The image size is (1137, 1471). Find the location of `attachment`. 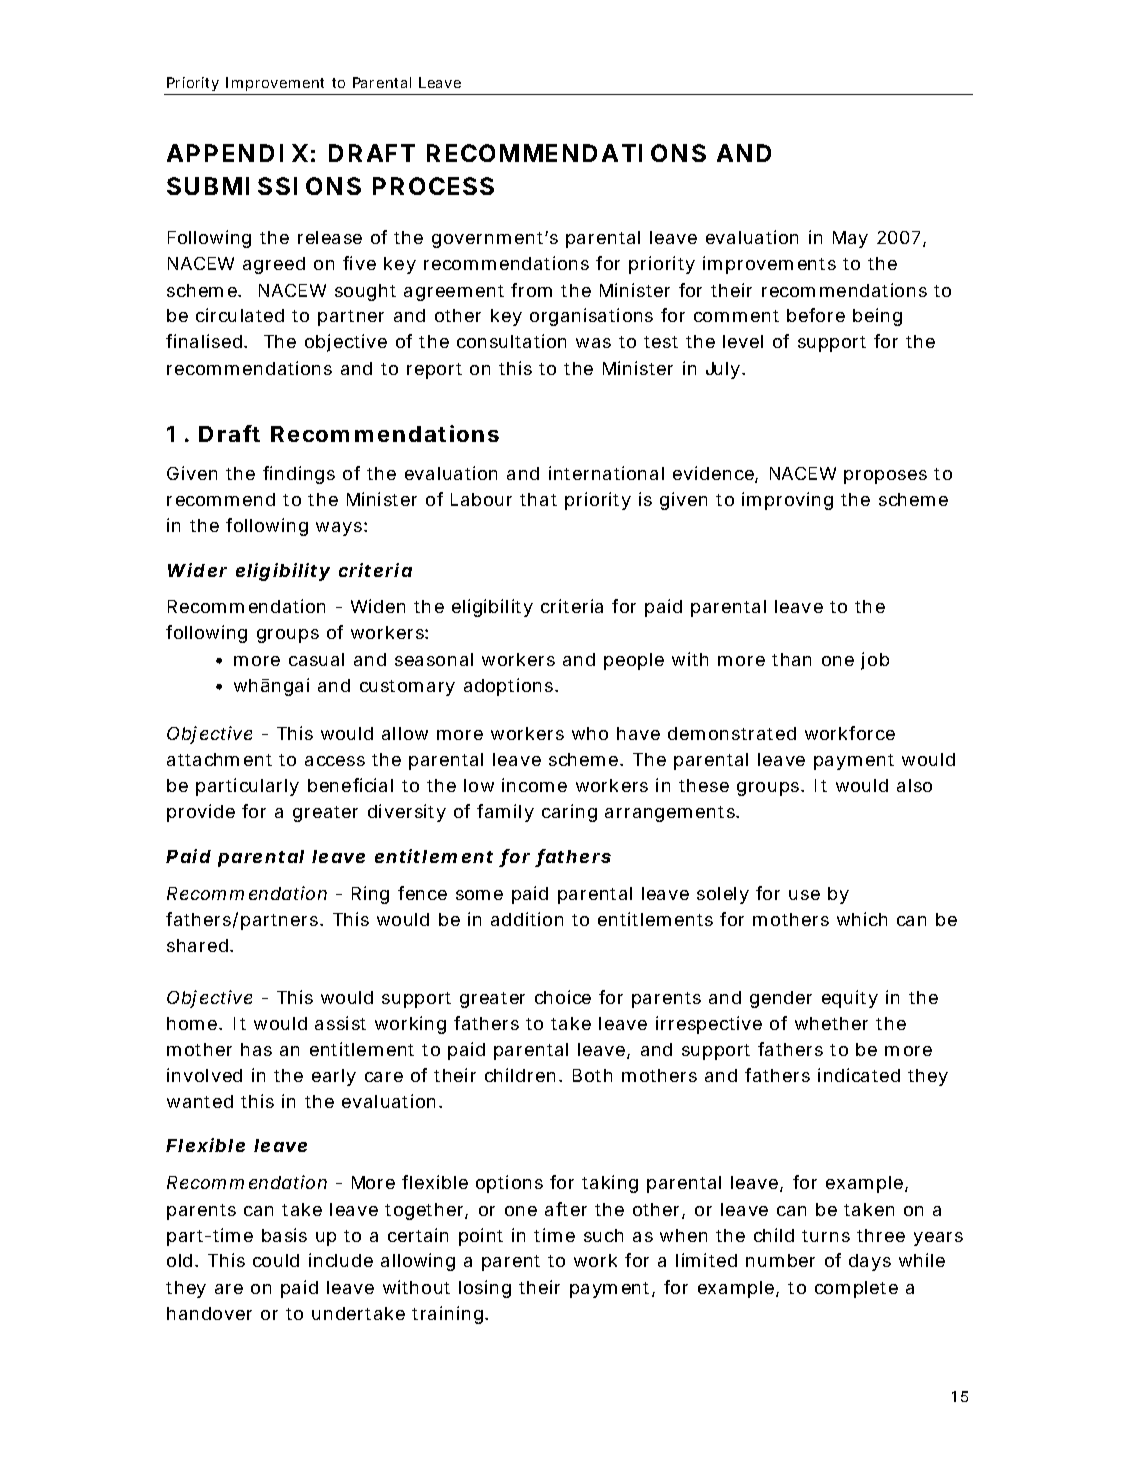

attachment is located at coordinates (219, 759).
